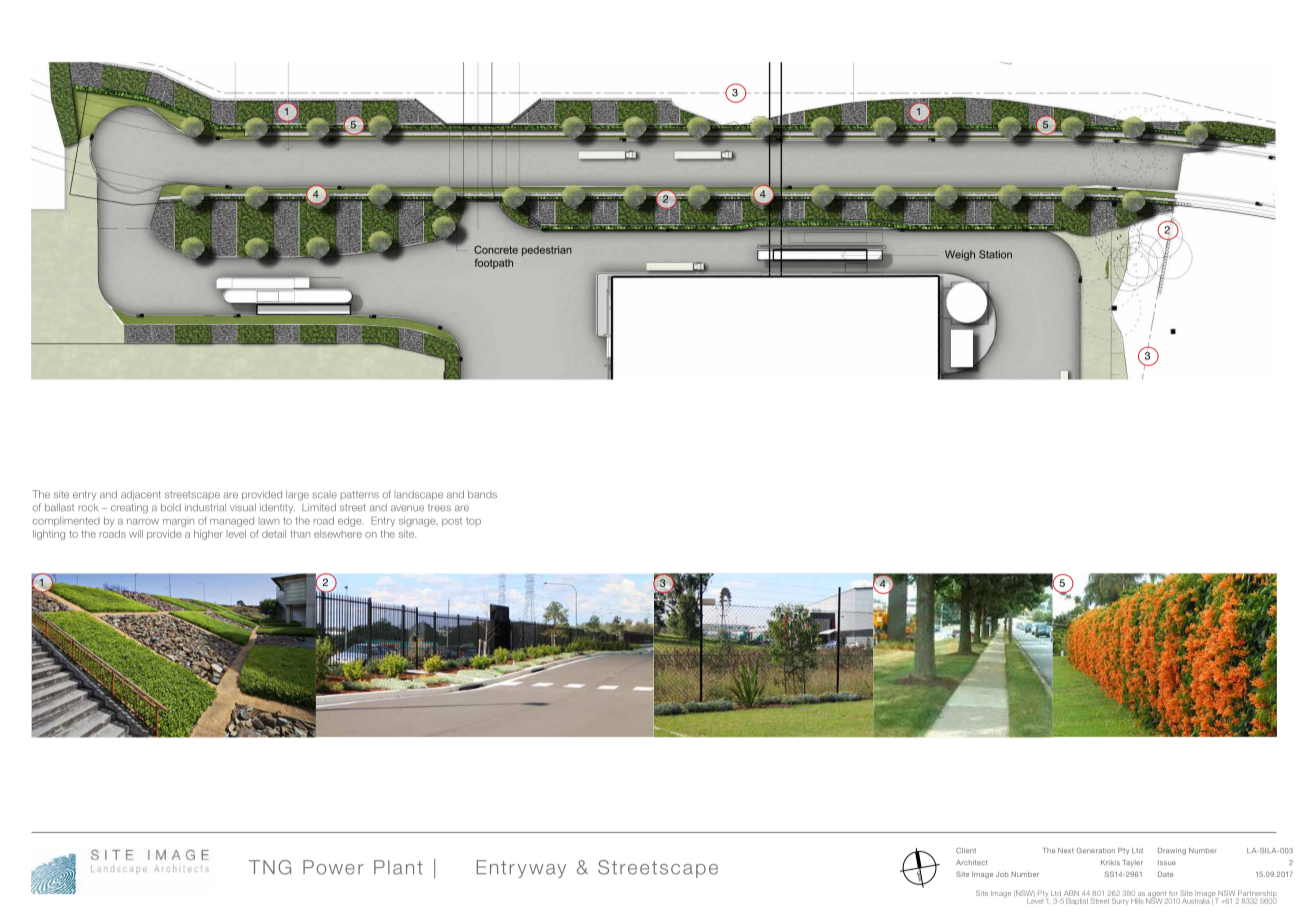 The width and height of the image is (1308, 924). Describe the element at coordinates (270, 867) in the image. I see `TNG` at that location.
